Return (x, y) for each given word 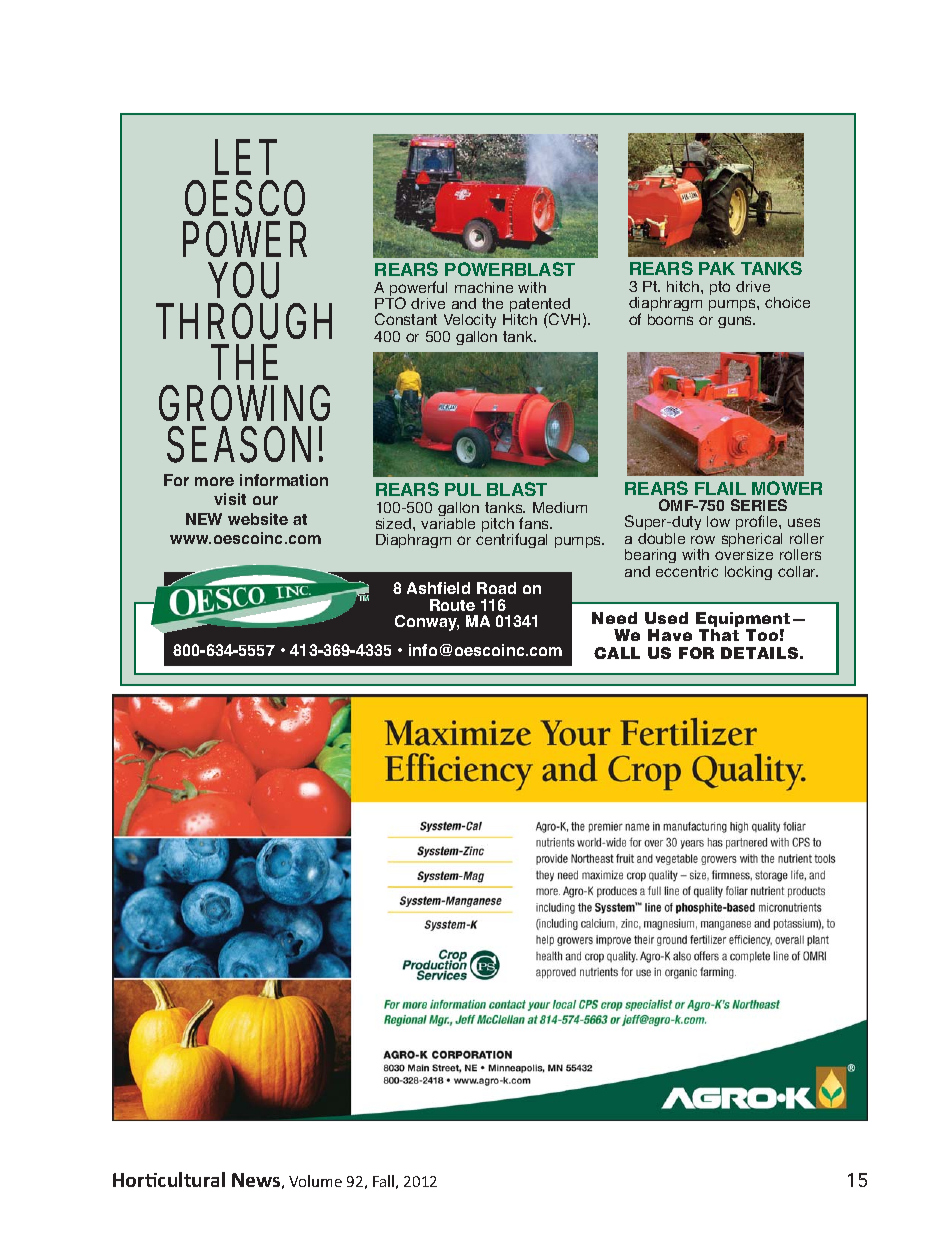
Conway (427, 623)
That (719, 635)
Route (452, 605)
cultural (191, 1179)
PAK (717, 268)
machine (484, 287)
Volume (315, 1181)
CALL (617, 653)
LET (243, 157)
